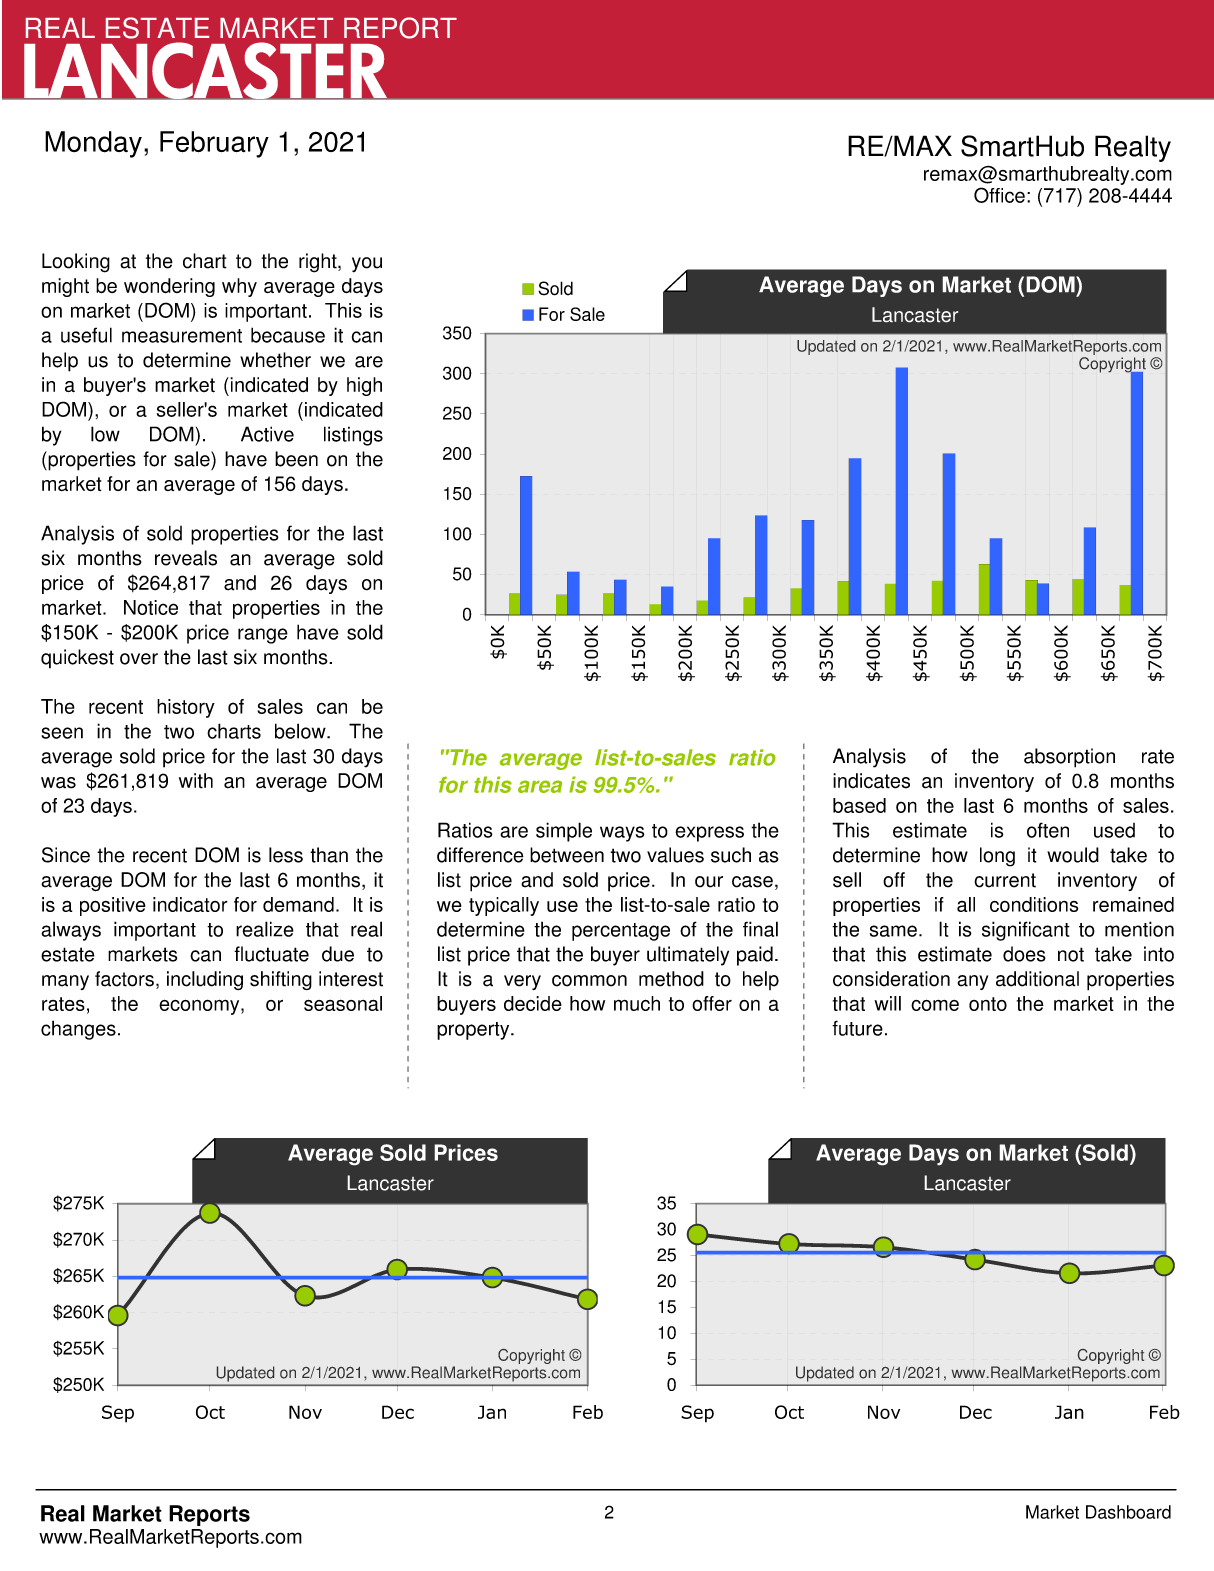 The image size is (1214, 1571). I want to click on often, so click(1048, 830).
